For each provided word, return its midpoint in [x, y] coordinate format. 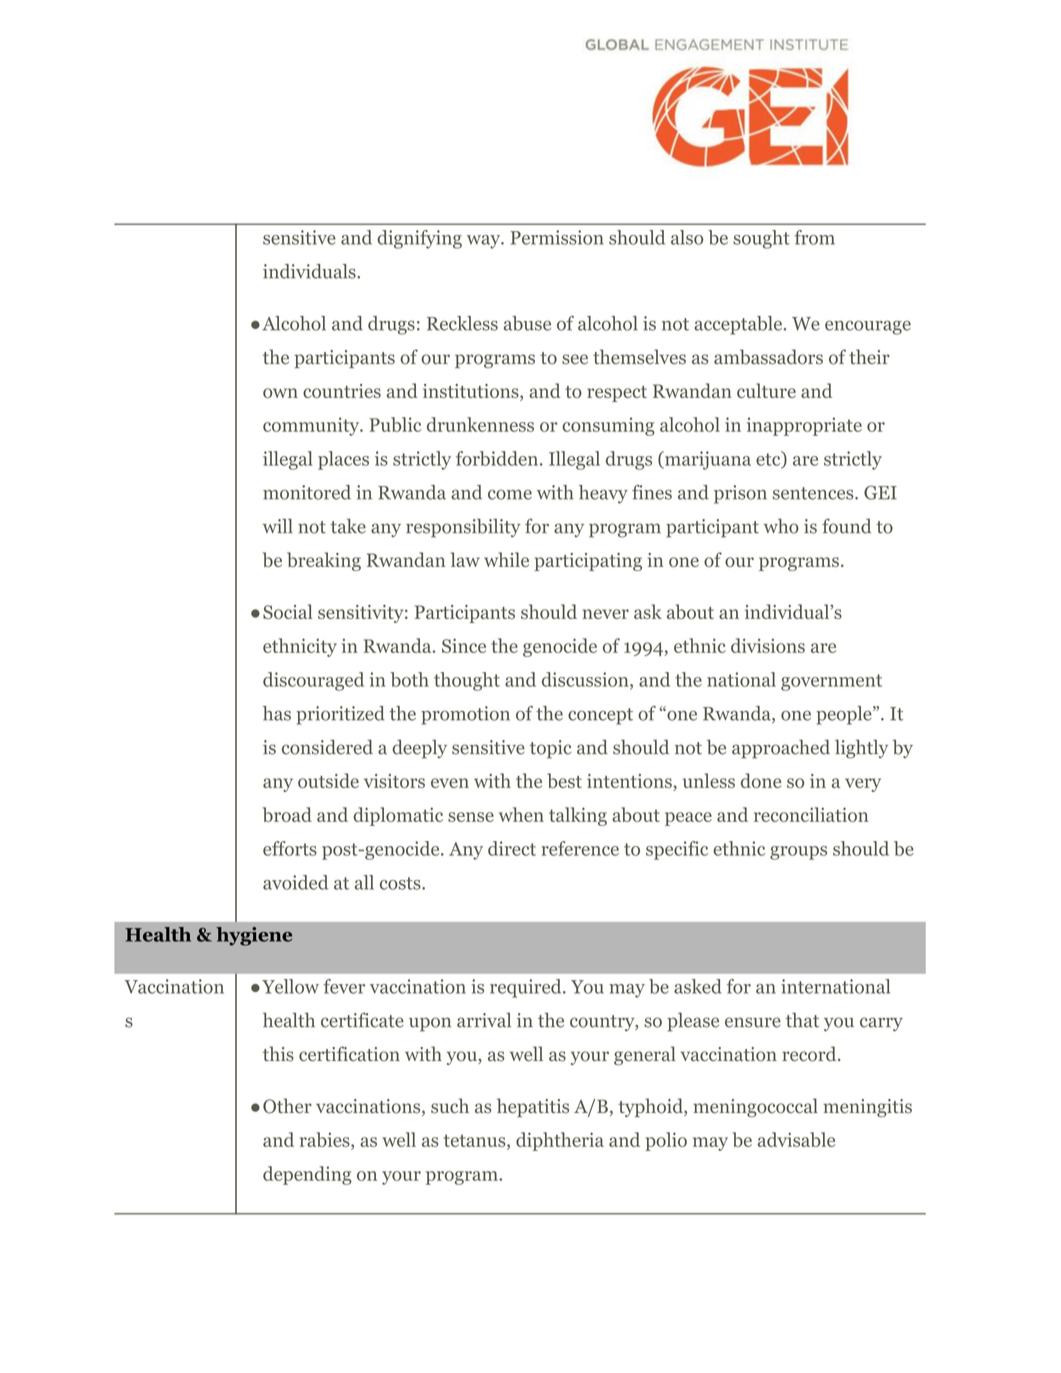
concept [600, 716]
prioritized [340, 715]
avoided [295, 882]
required [527, 988]
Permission [557, 237]
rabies [326, 1141]
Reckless [462, 323]
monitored [307, 492]
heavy [603, 494]
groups [798, 853]
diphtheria [560, 1141]
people [845, 715]
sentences [814, 493]
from [814, 237]
